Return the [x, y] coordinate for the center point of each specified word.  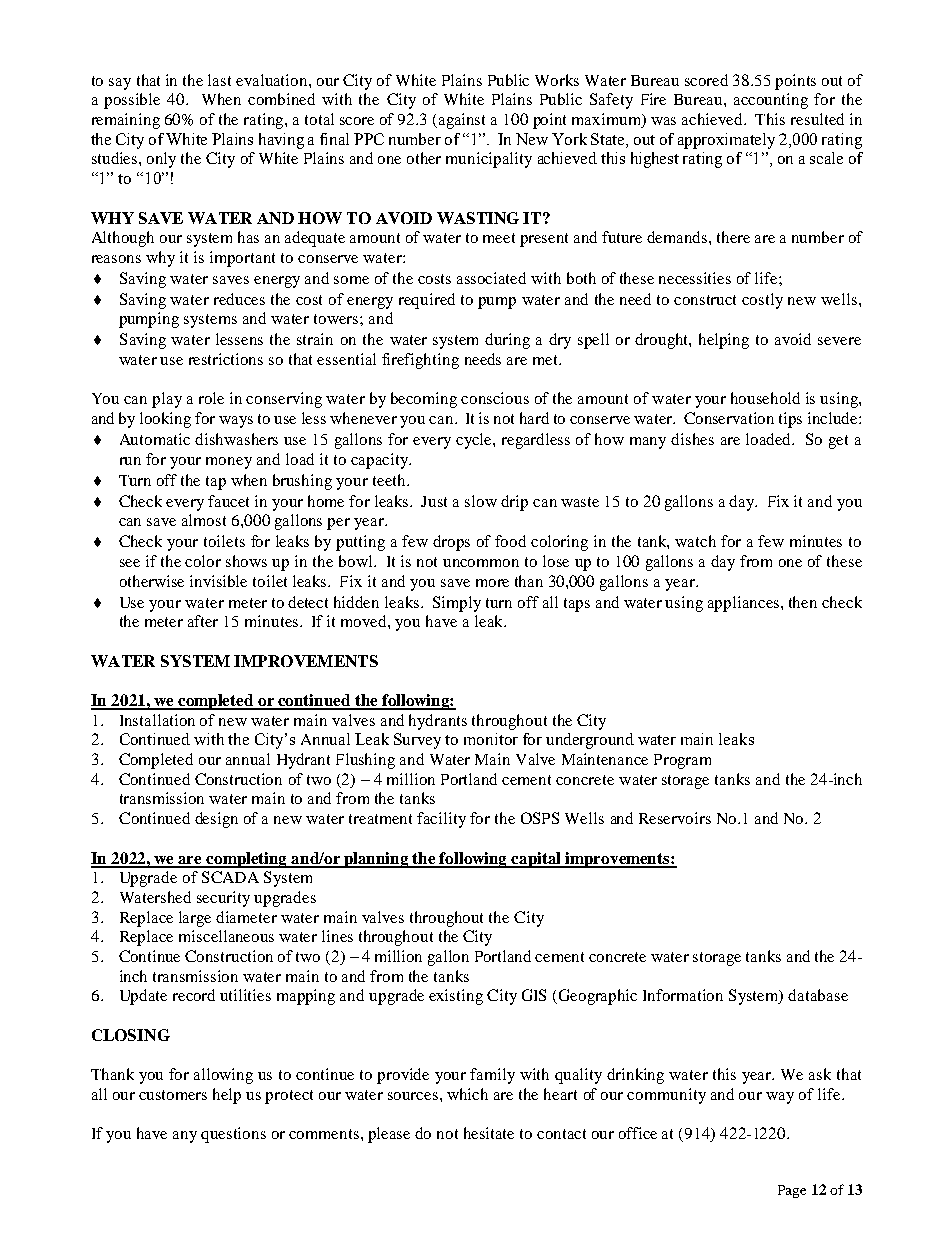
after [203, 621]
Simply [457, 604]
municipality [489, 160]
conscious [495, 398]
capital [537, 860]
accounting [771, 101]
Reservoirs [675, 818]
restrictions [226, 359]
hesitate [489, 1133]
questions [233, 1135]
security [223, 899]
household [765, 398]
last [219, 80]
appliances [745, 604]
